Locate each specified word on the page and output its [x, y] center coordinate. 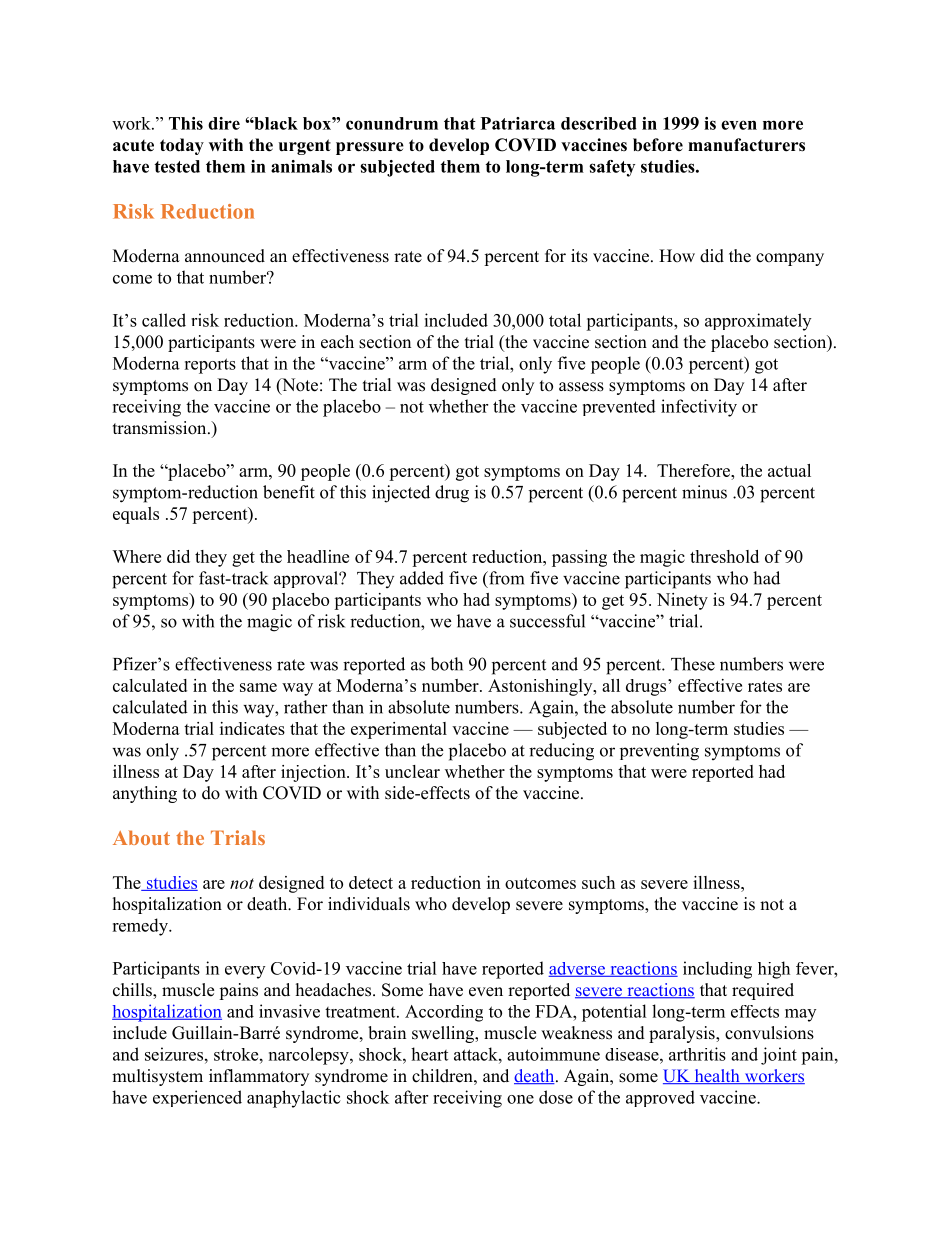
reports [210, 366]
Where [136, 556]
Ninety [682, 601]
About [141, 837]
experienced [197, 1098]
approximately [758, 322]
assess [581, 387]
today [182, 146]
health [717, 1076]
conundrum [392, 123]
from [505, 578]
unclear [412, 771]
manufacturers [746, 145]
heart [429, 1054]
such [598, 882]
